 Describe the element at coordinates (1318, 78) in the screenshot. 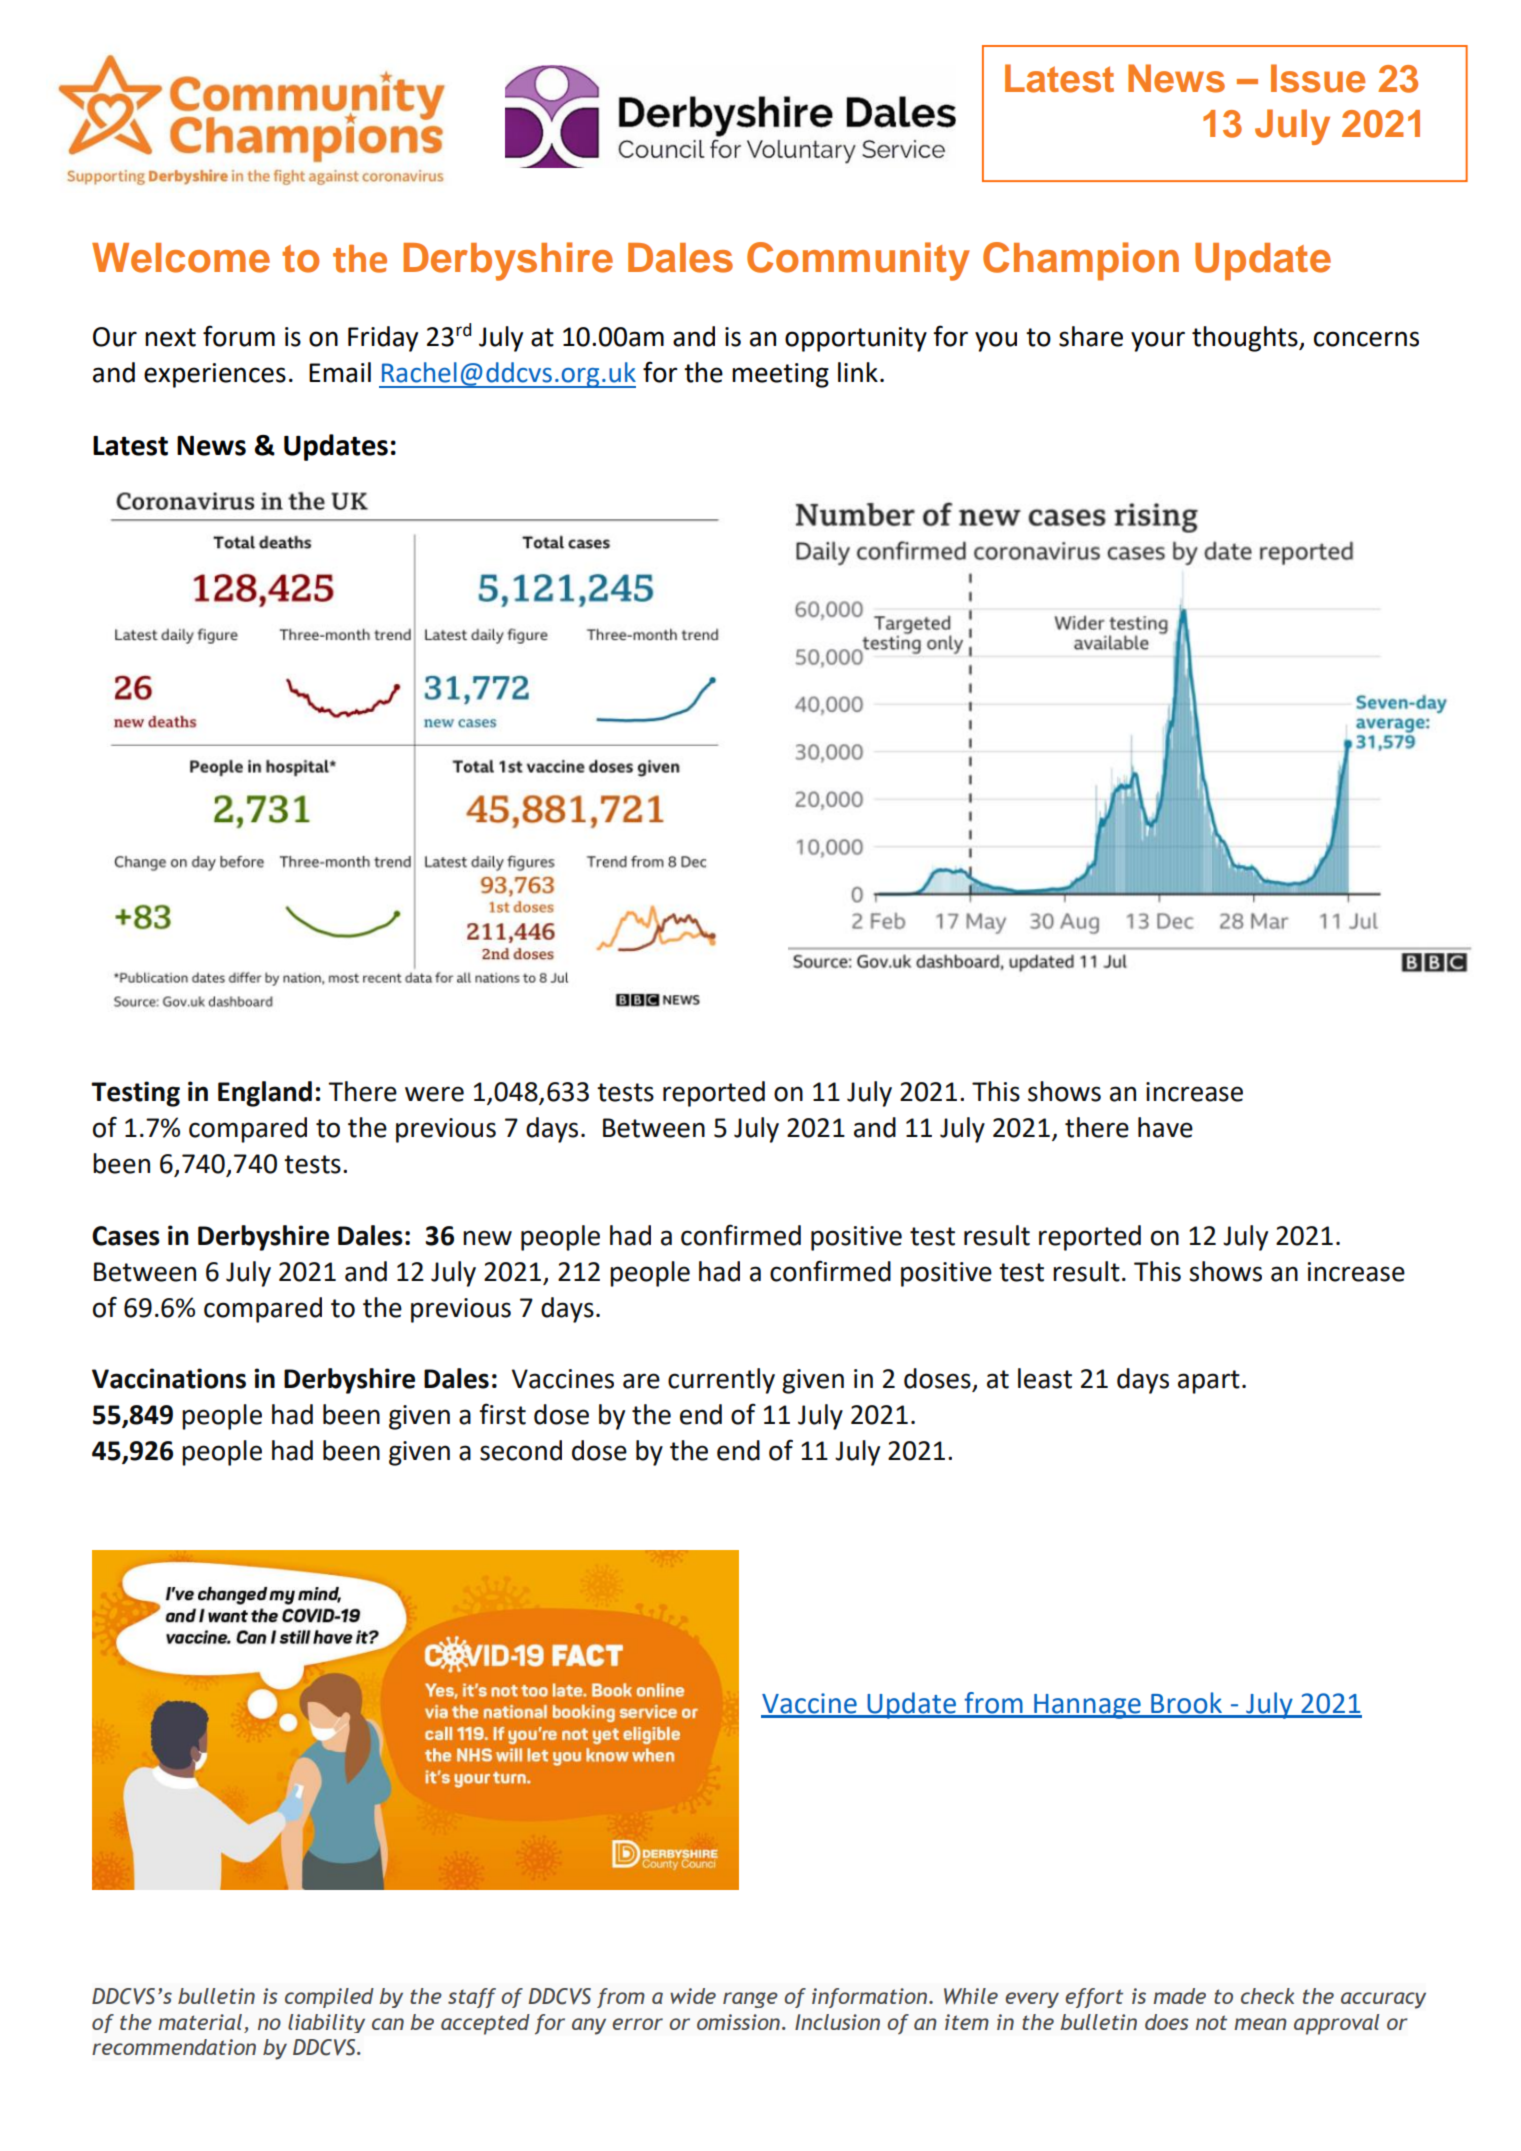

I see `Issue` at that location.
